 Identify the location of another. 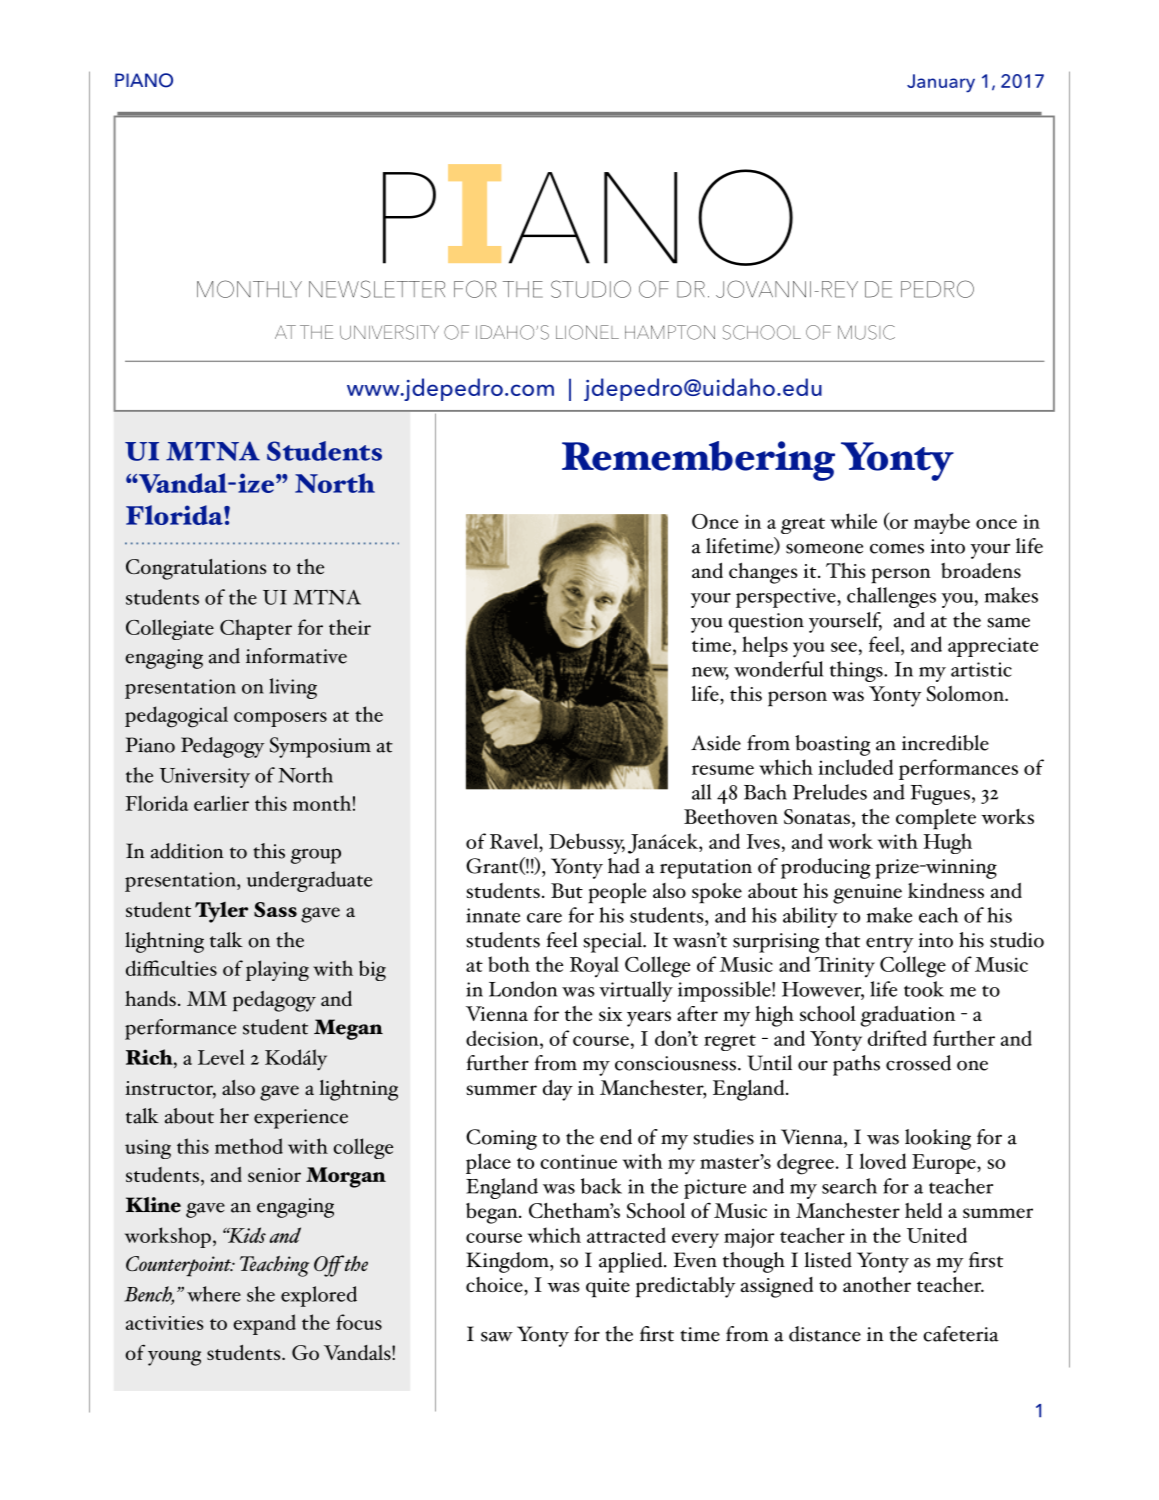
(877, 1284).
